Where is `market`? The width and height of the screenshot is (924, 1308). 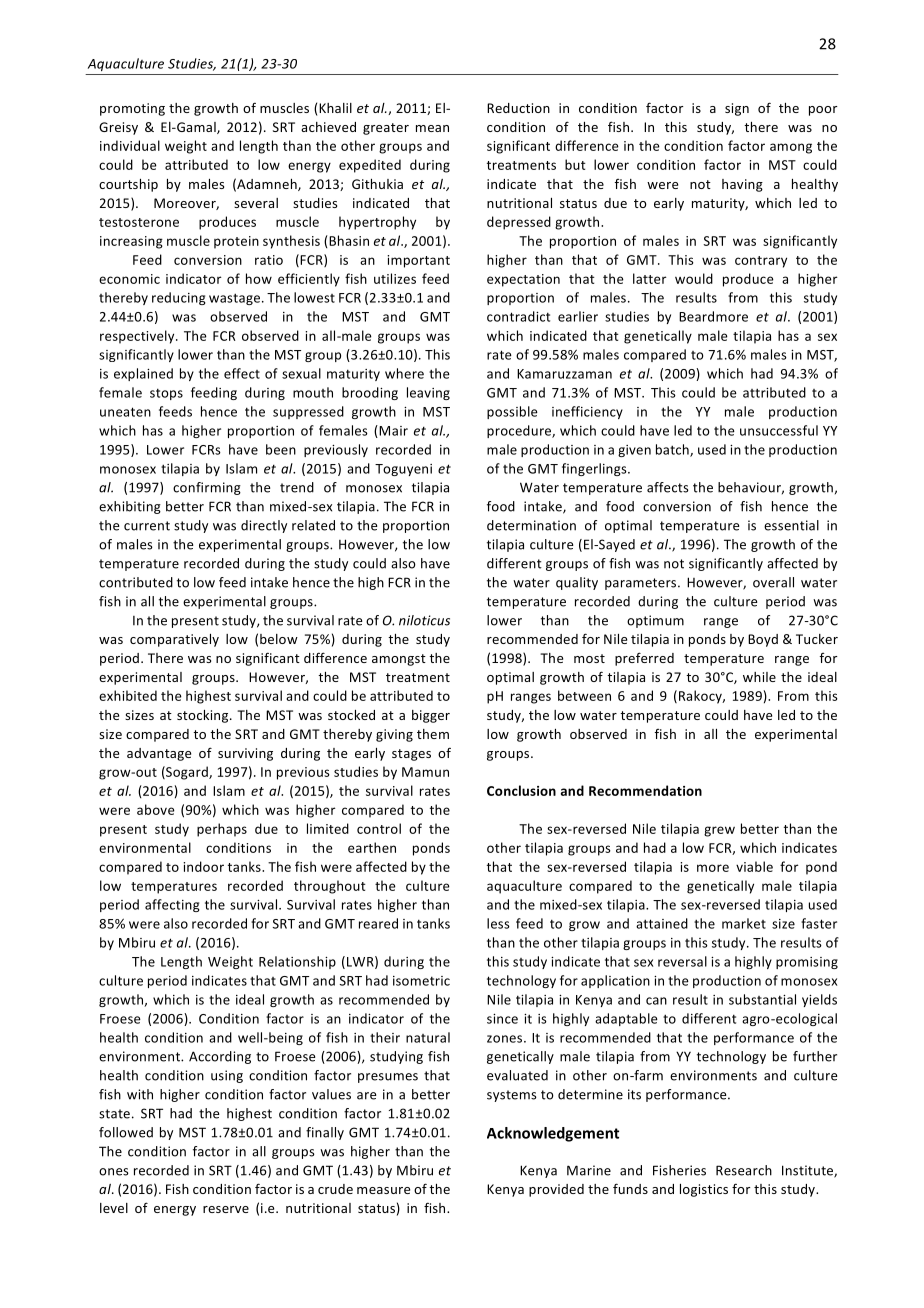
market is located at coordinates (744, 923).
